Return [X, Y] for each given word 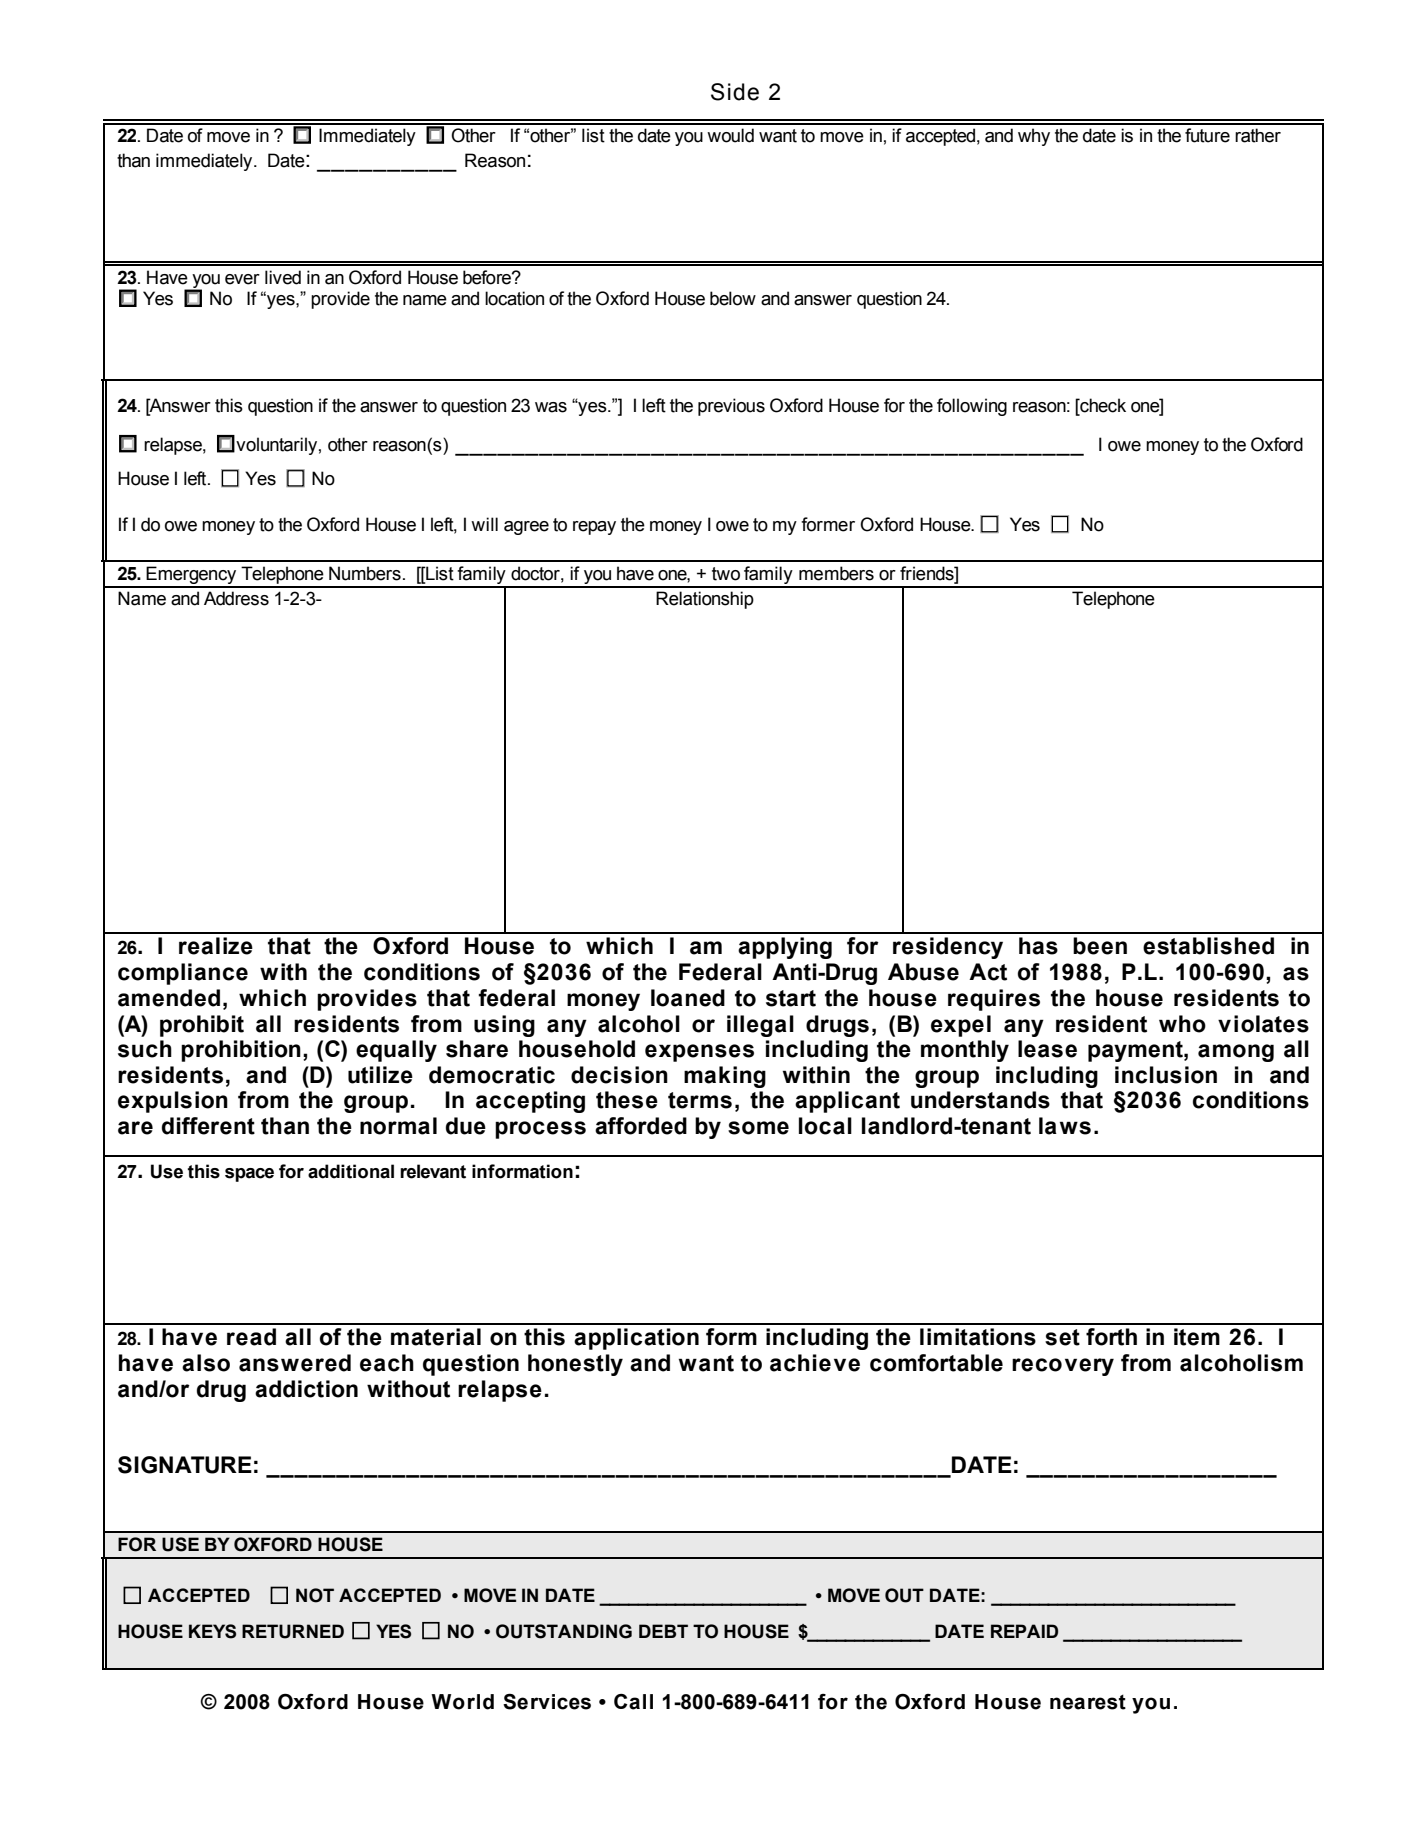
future [1207, 135]
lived [283, 277]
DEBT [663, 1631]
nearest [1088, 1702]
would [730, 135]
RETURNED [293, 1631]
